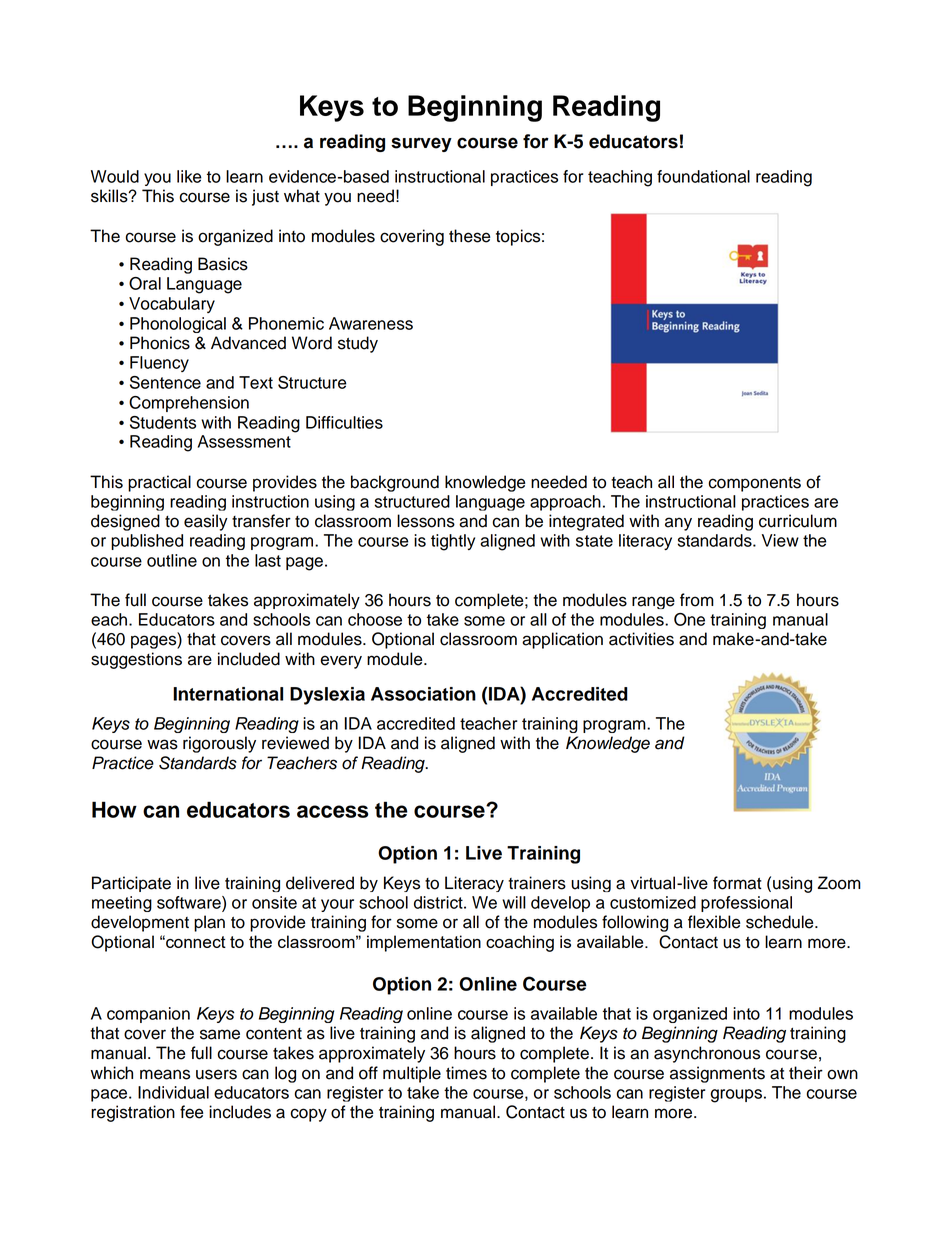 This screenshot has width=952, height=1233. I want to click on foundational, so click(703, 176).
